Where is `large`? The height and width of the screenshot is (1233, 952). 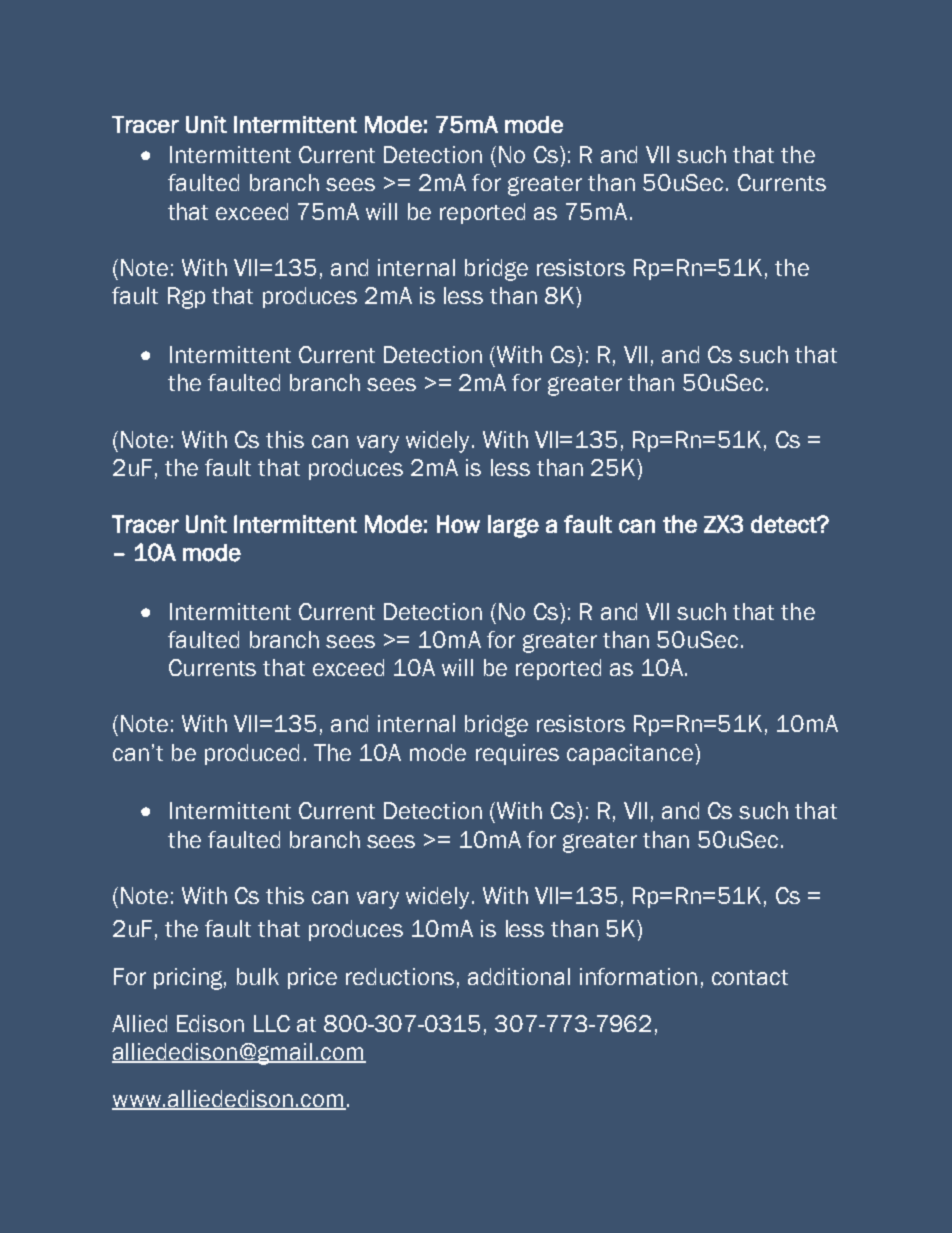
large is located at coordinates (513, 526).
